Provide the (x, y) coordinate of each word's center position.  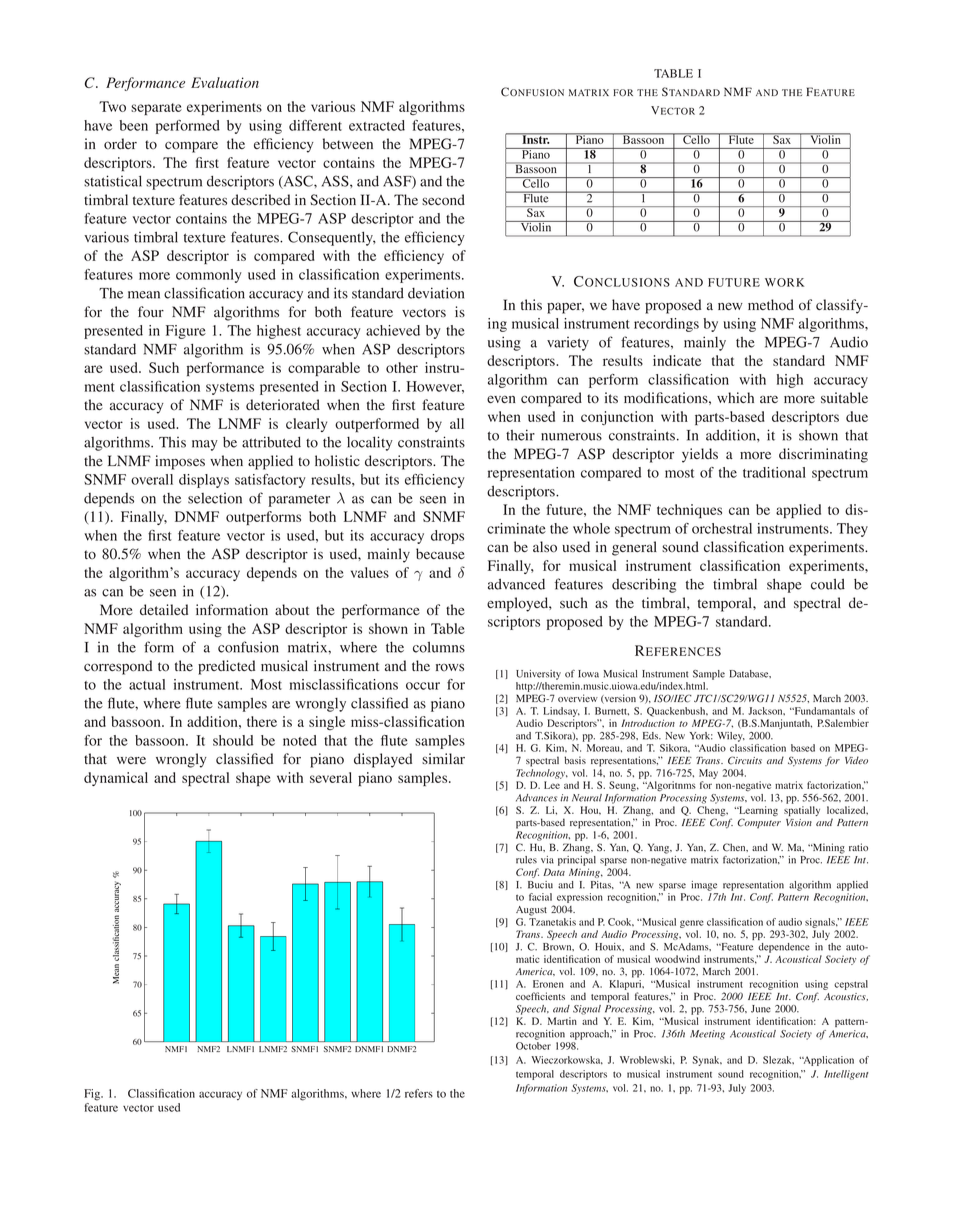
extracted (377, 125)
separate (156, 109)
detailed (164, 610)
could (828, 584)
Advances (536, 798)
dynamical (116, 779)
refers (419, 1093)
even (501, 399)
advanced (516, 584)
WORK (784, 282)
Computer (759, 823)
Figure (186, 332)
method (771, 305)
